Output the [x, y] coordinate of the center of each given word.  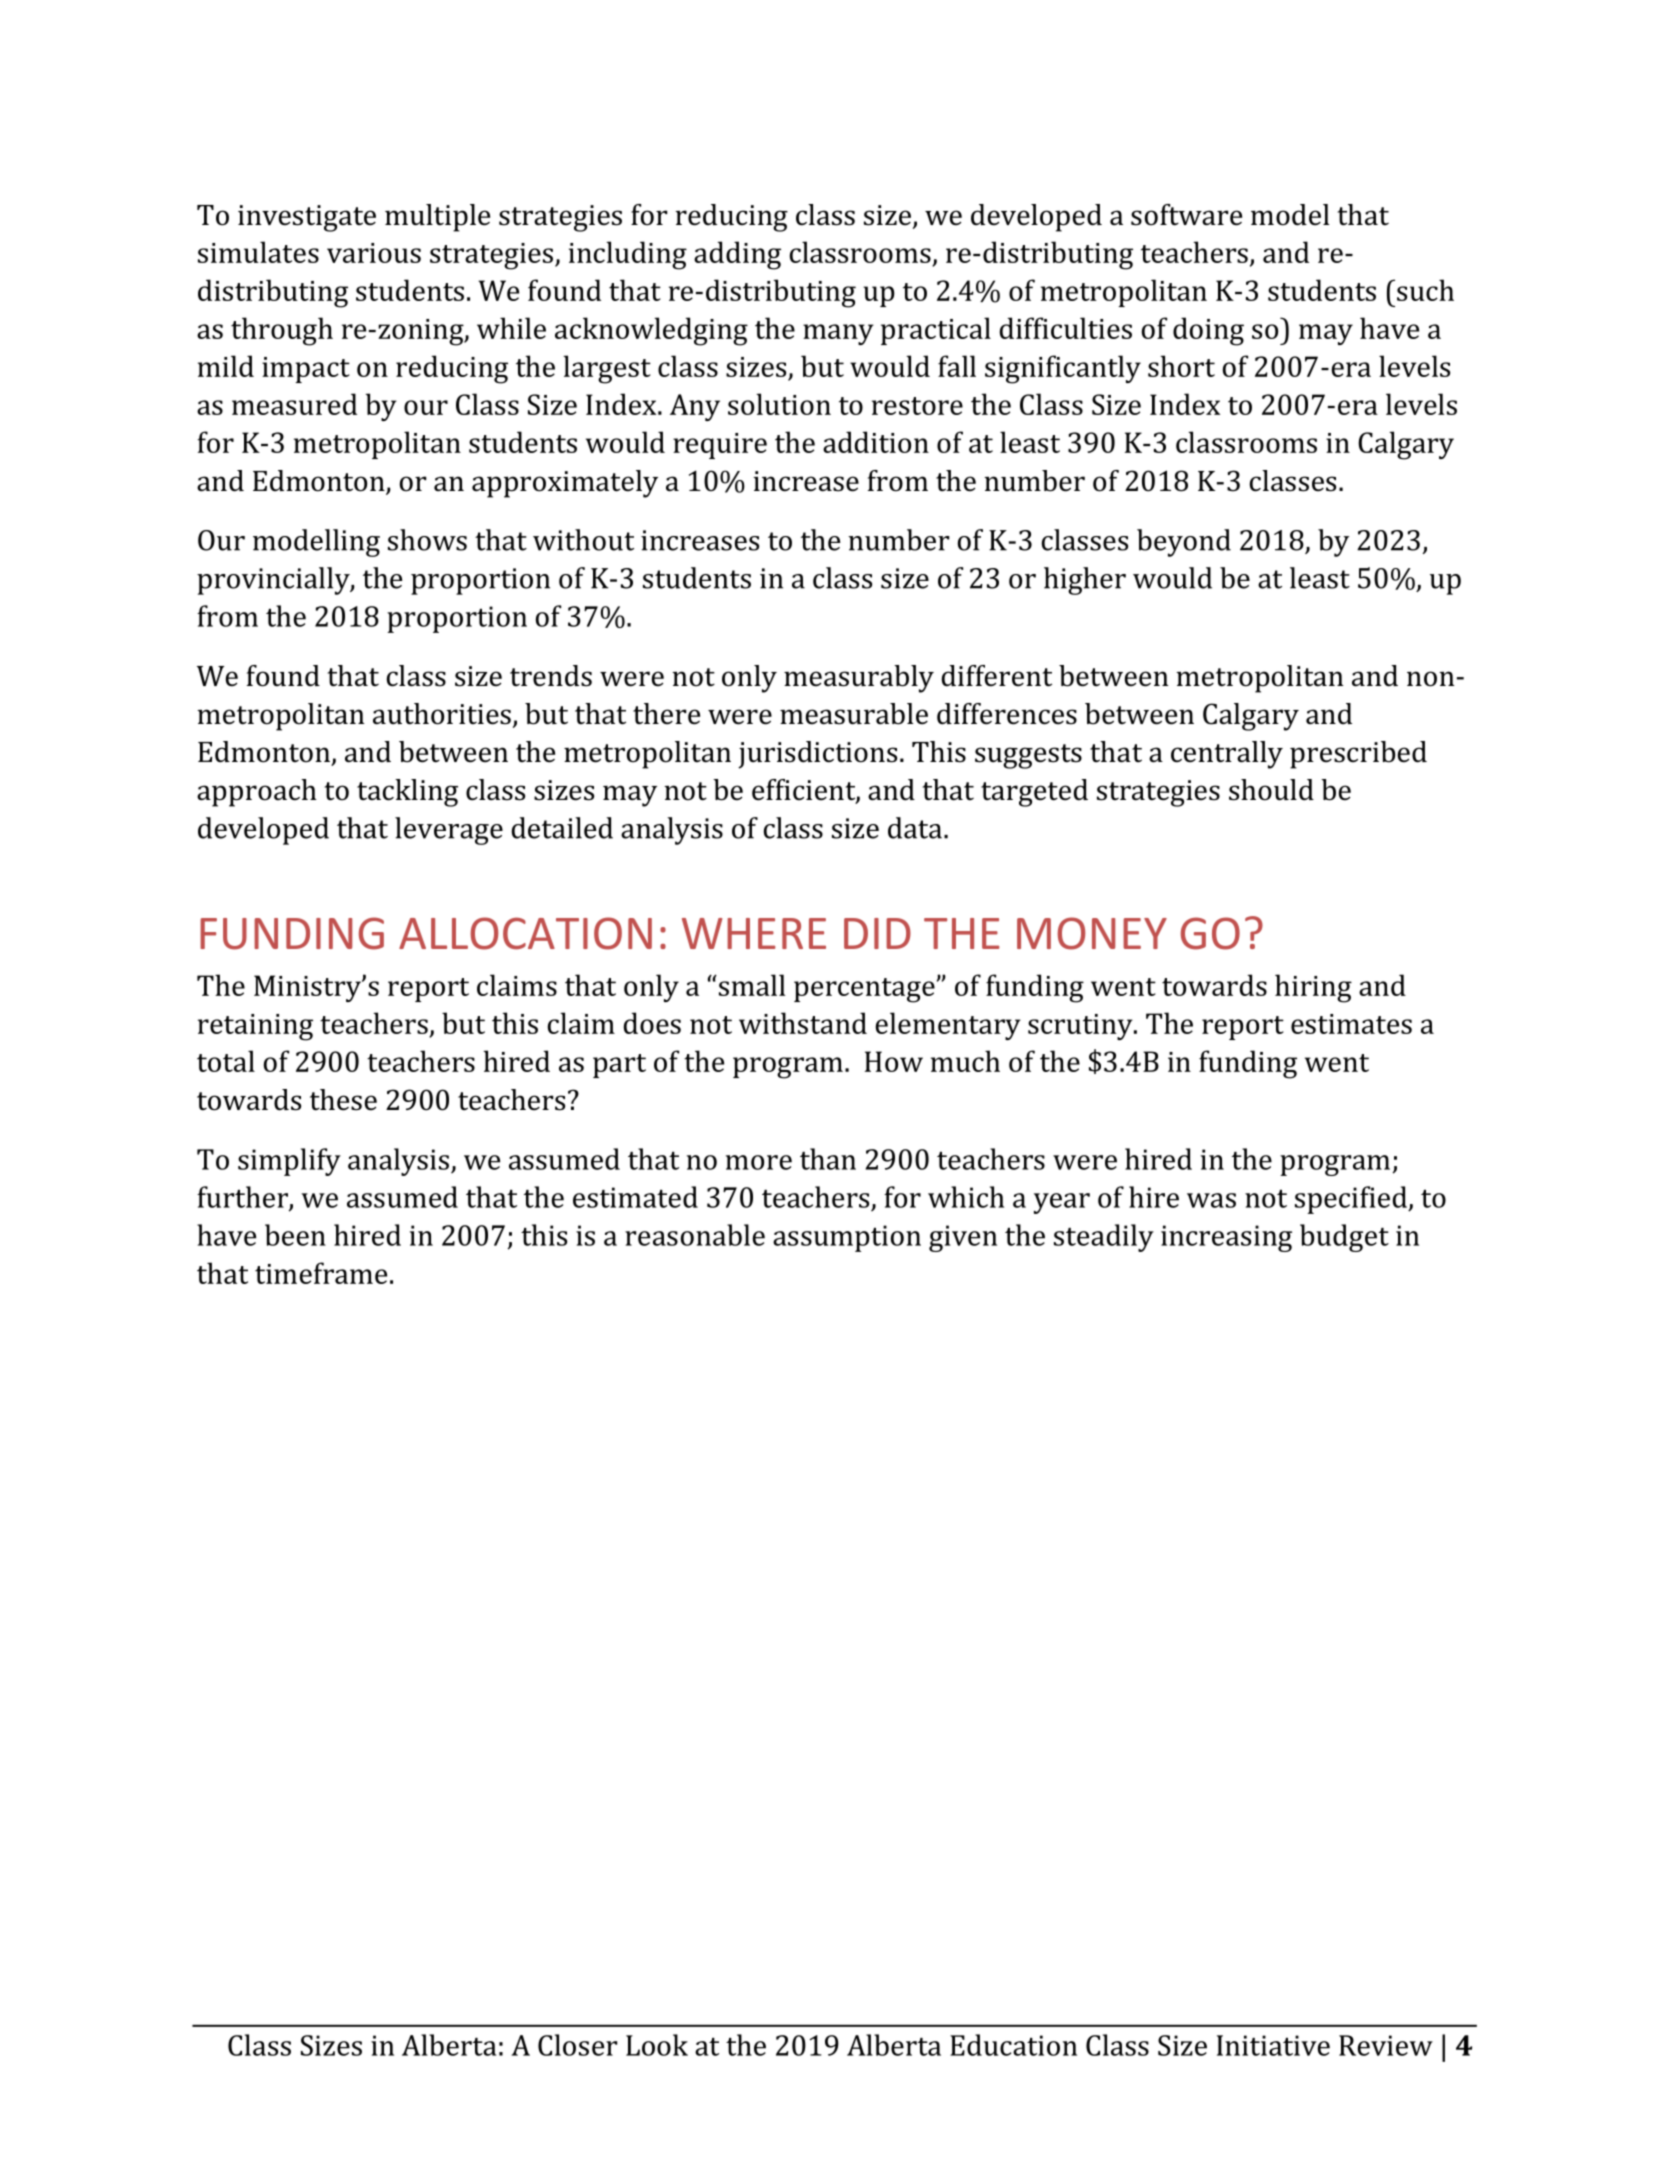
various [374, 253]
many [838, 334]
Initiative [1273, 2045]
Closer [578, 2045]
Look [657, 2045]
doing [1208, 331]
